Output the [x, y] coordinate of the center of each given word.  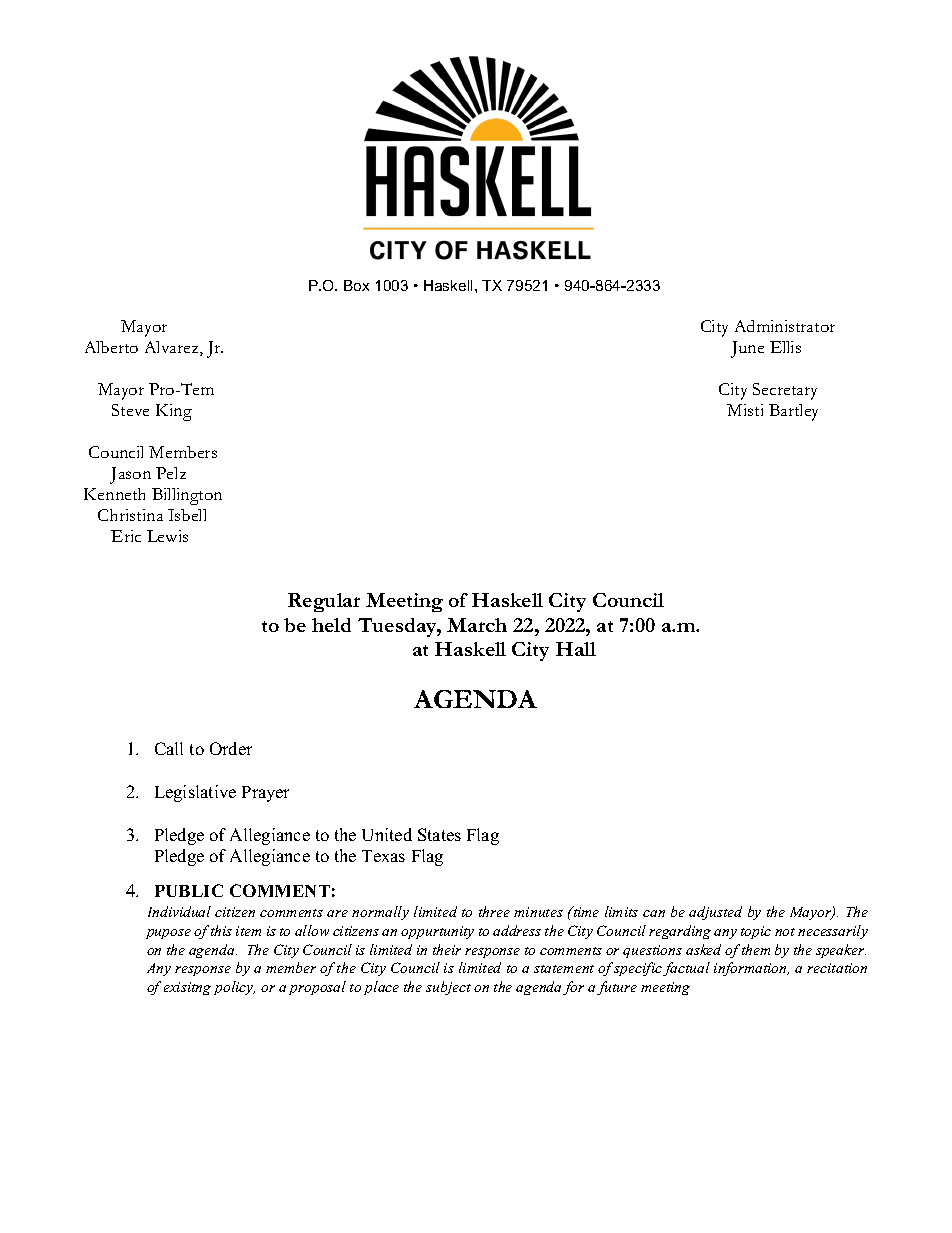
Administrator [785, 326]
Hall [576, 649]
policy [234, 988]
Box [356, 285]
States [439, 834]
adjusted [715, 913]
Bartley [793, 412]
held [331, 625]
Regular [324, 602]
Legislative [195, 793]
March [477, 625]
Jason [130, 475]
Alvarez [173, 348]
